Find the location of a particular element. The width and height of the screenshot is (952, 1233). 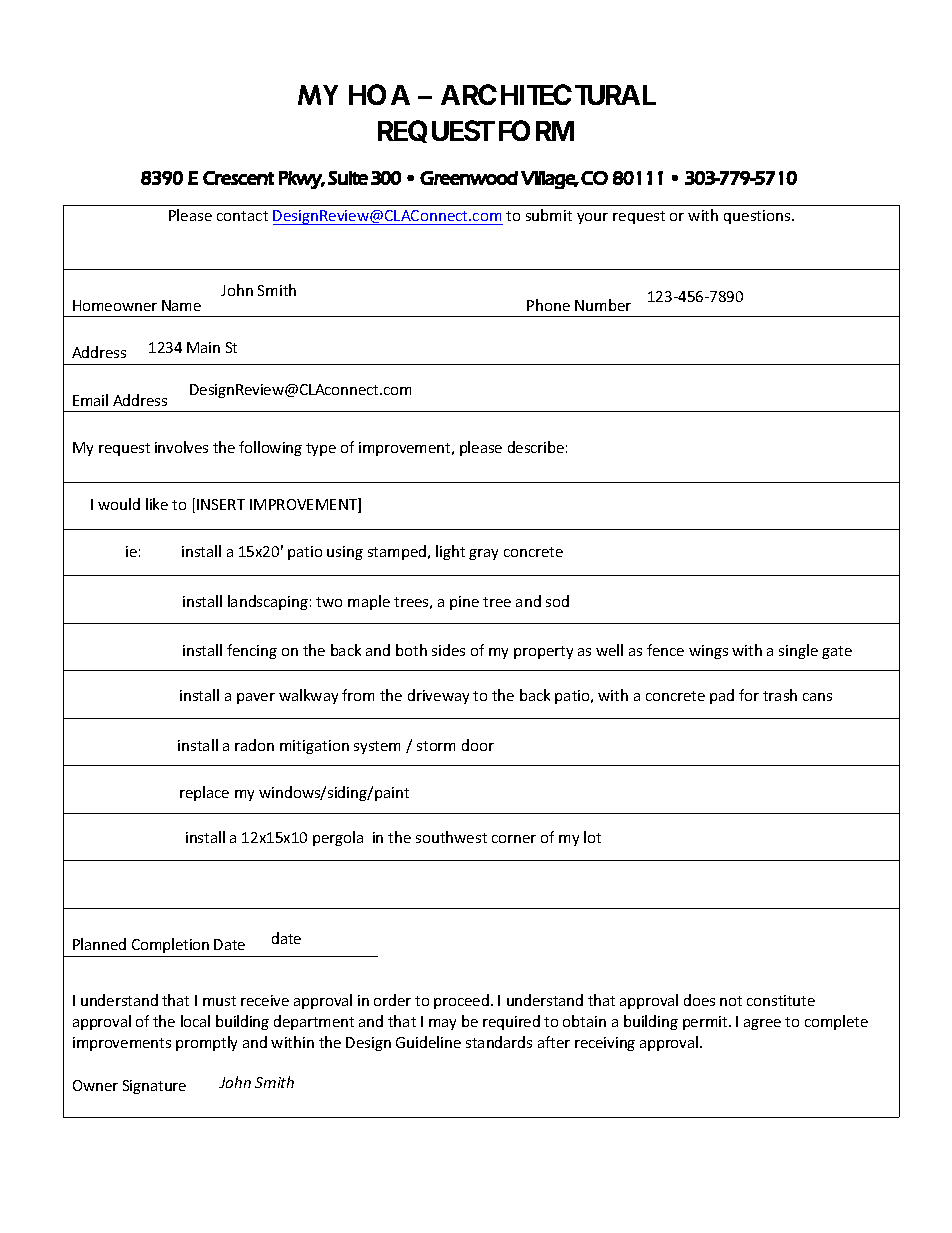

Guideline is located at coordinates (428, 1042).
